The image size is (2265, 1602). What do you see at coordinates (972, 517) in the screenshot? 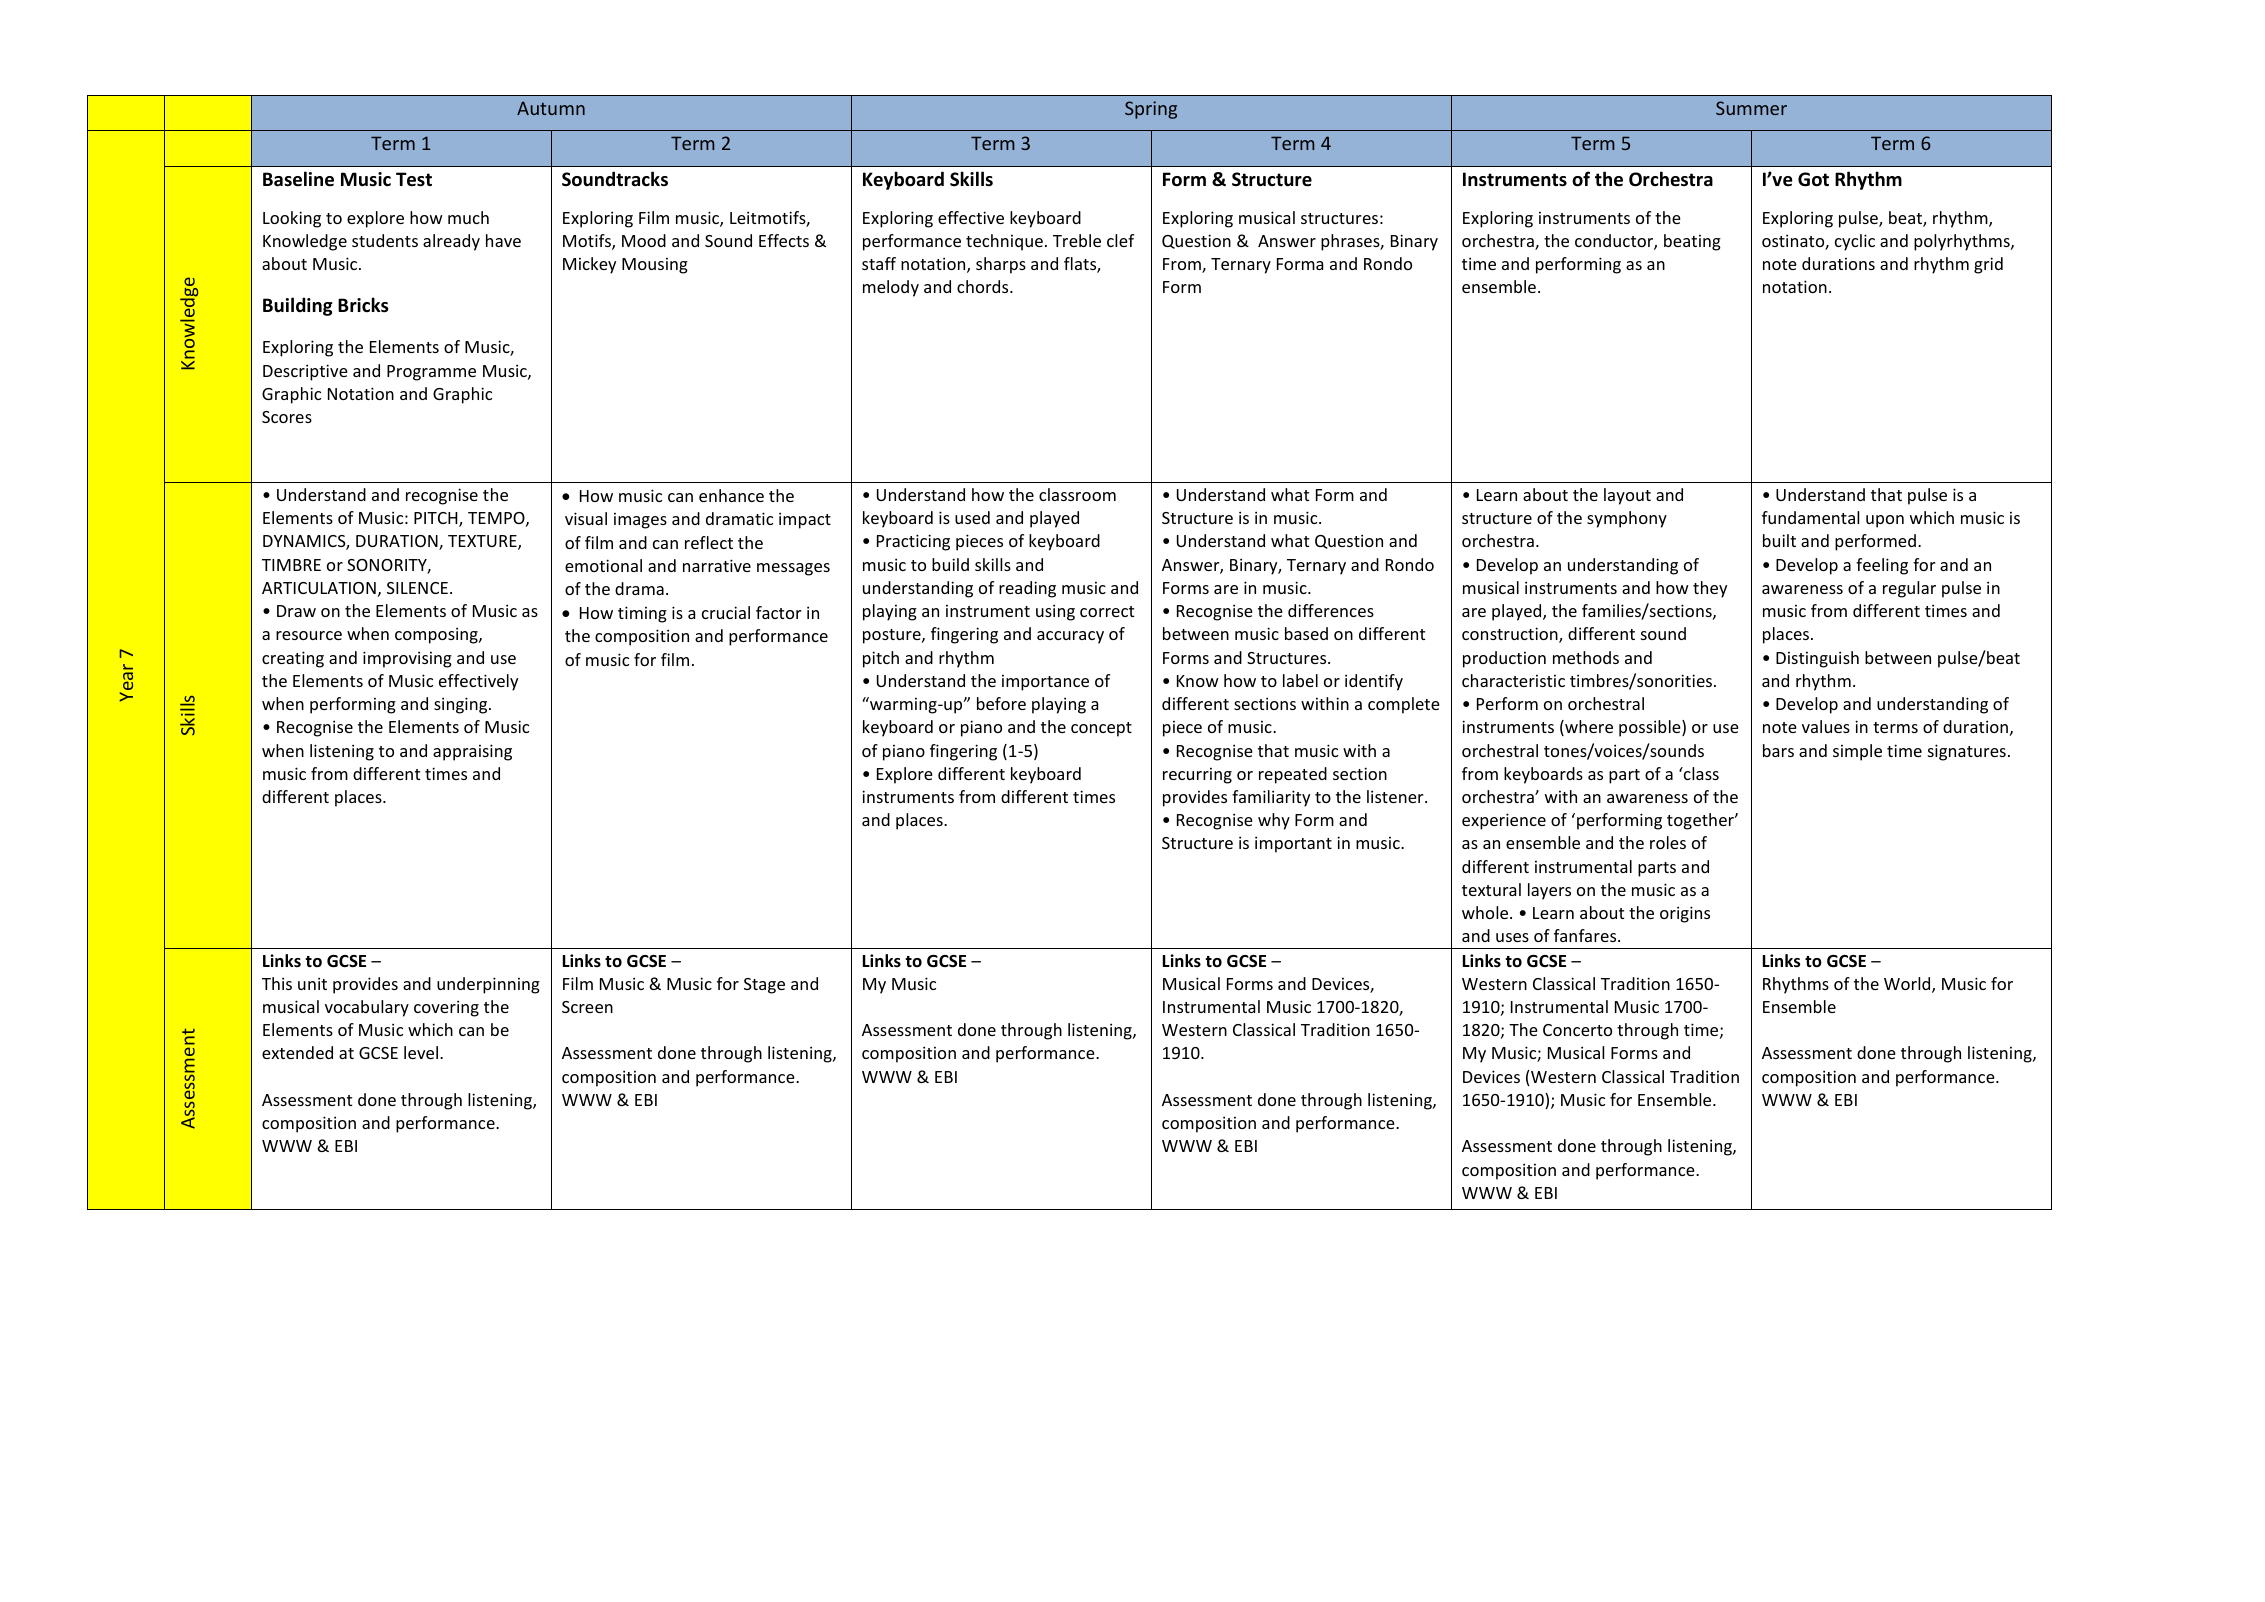
I see `used` at bounding box center [972, 517].
